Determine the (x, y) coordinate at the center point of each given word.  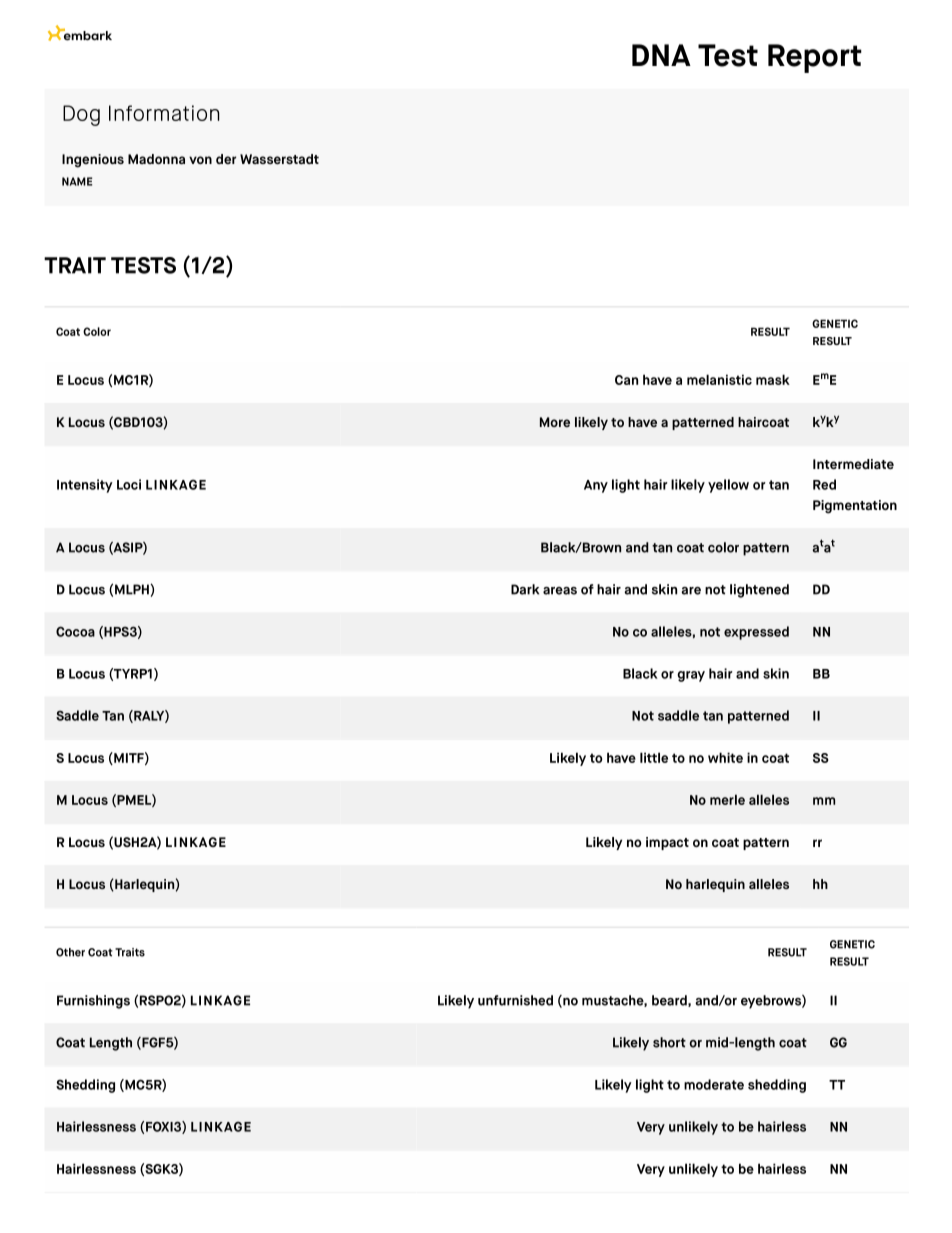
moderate (714, 1084)
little (654, 757)
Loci (129, 484)
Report (815, 58)
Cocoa (75, 631)
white (725, 757)
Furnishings (93, 1002)
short (669, 1042)
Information (164, 113)
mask (773, 379)
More (555, 422)
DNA (661, 55)
